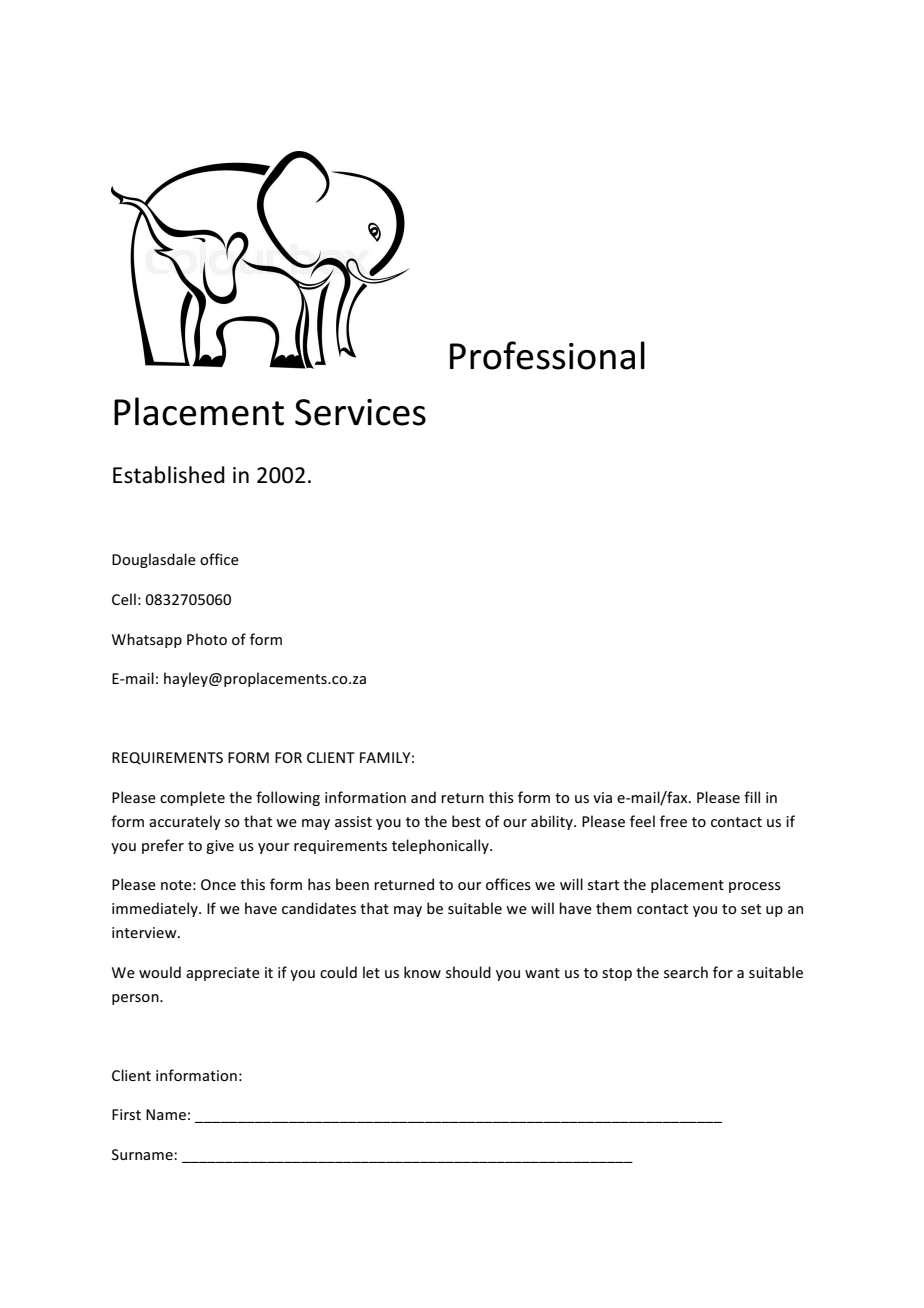 The width and height of the screenshot is (924, 1308). Describe the element at coordinates (422, 972) in the screenshot. I see `know` at that location.
